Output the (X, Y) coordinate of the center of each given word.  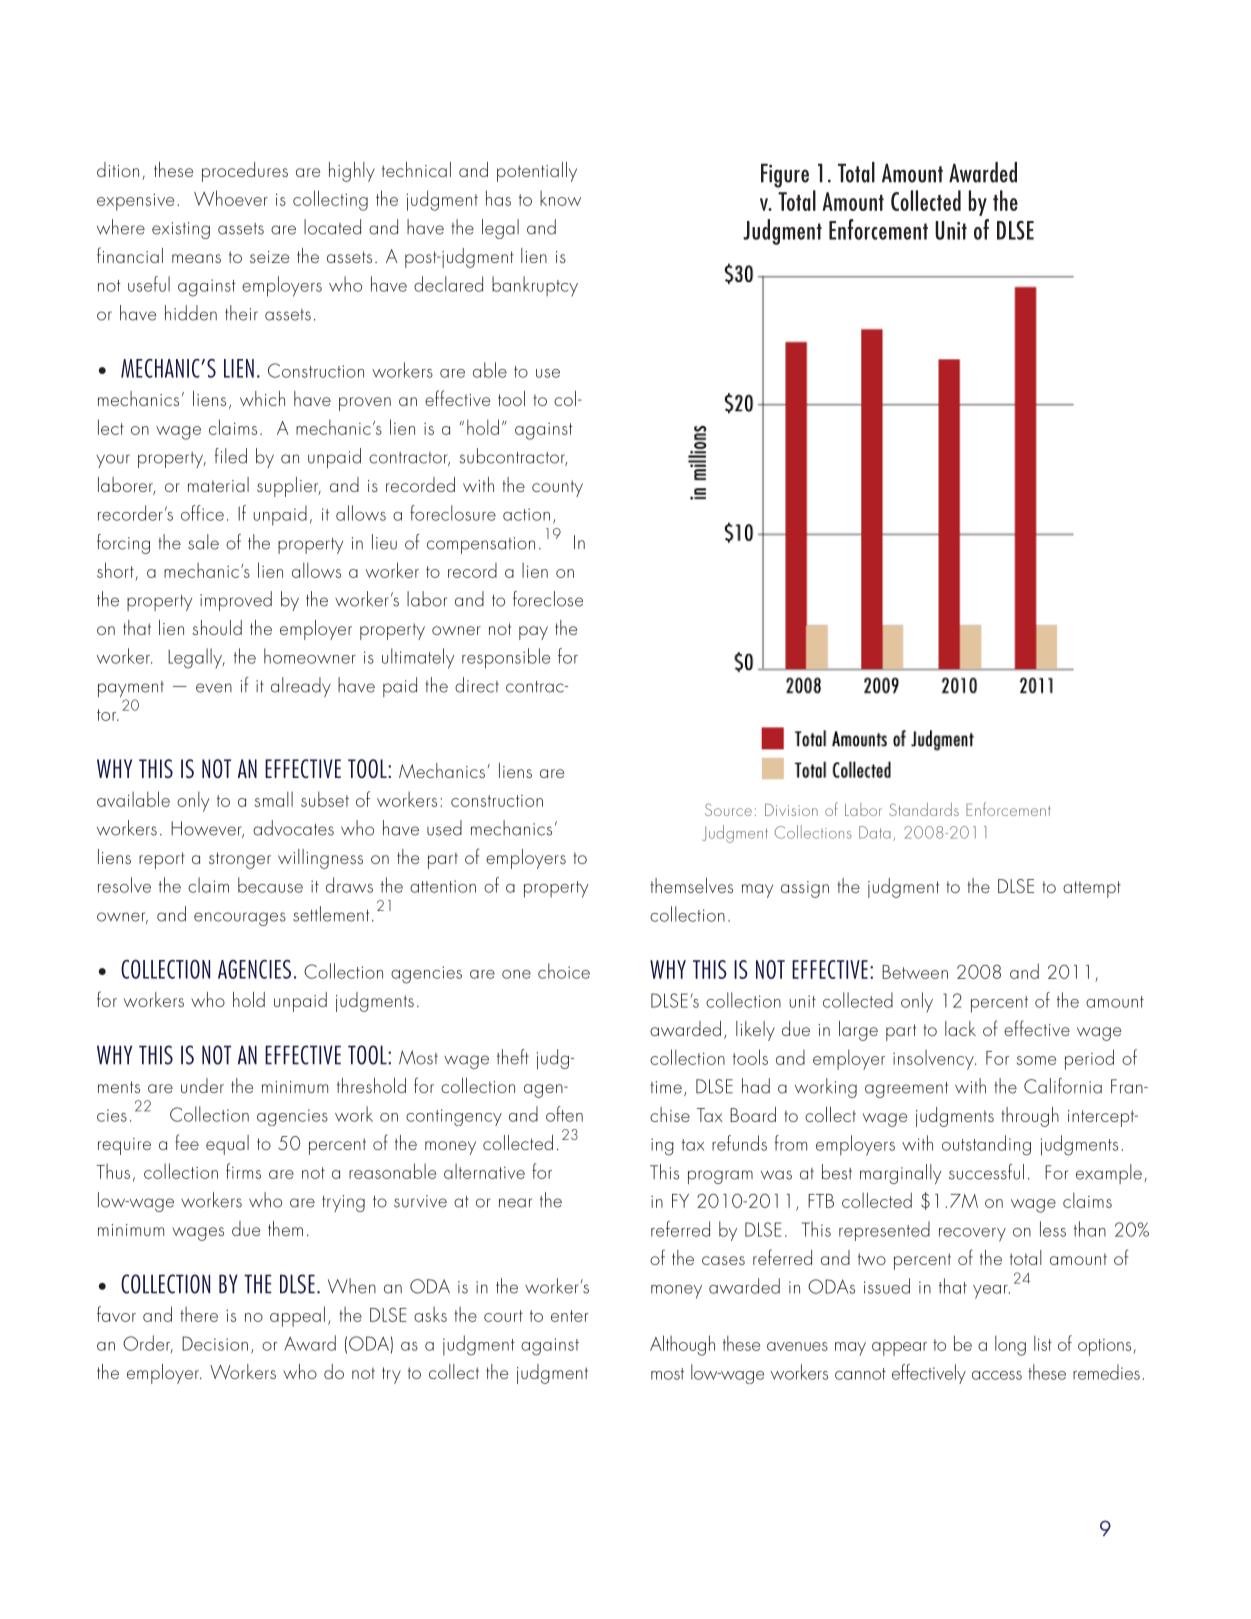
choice (564, 971)
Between (915, 972)
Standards (924, 809)
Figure (785, 175)
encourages (240, 919)
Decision (215, 1343)
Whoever (231, 198)
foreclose (548, 599)
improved (236, 601)
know (560, 198)
